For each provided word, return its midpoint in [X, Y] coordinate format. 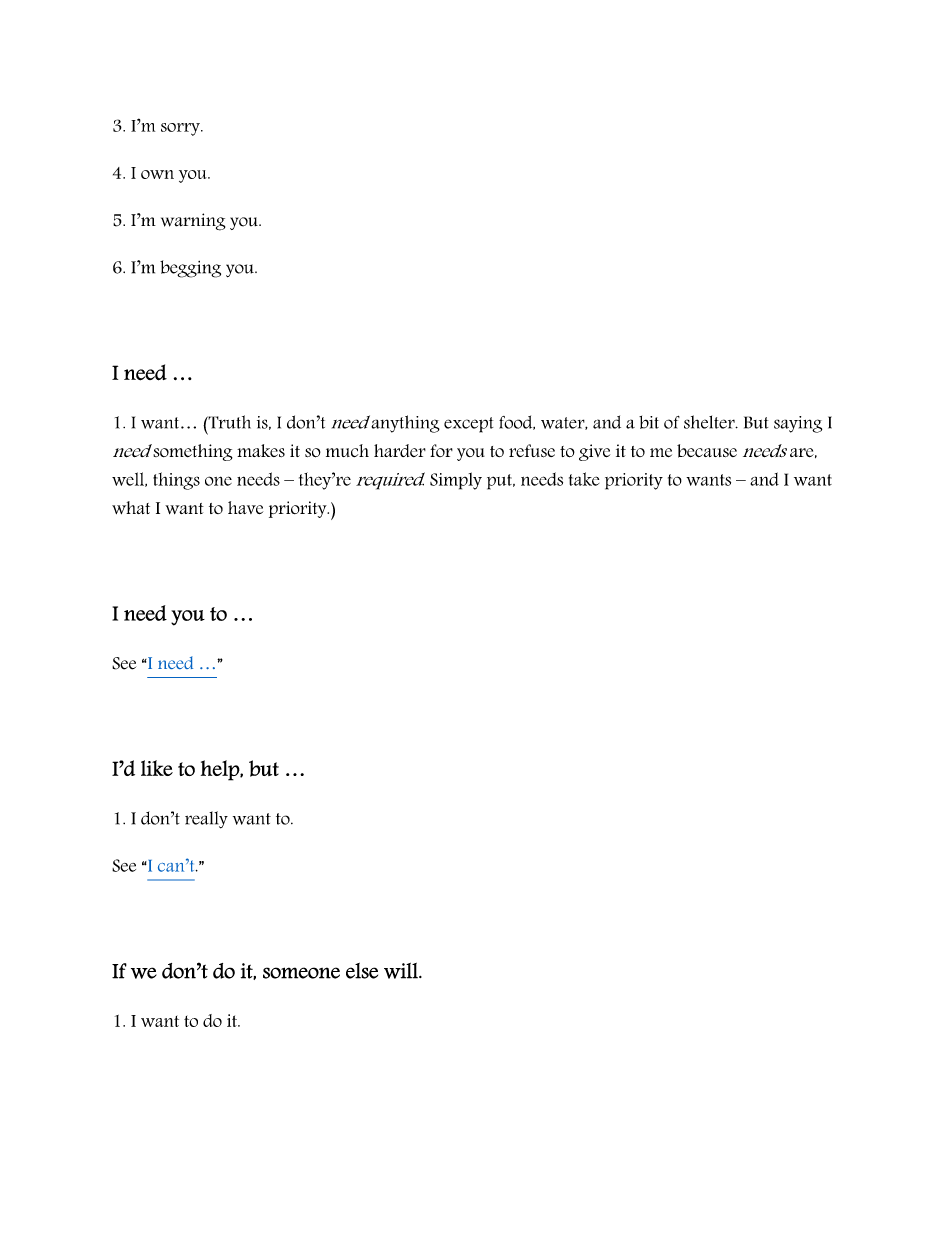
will [402, 971]
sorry [181, 129]
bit [649, 422]
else [362, 971]
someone [301, 973]
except [468, 425]
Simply [456, 481]
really [206, 820]
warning [193, 222]
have [245, 507]
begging [190, 269]
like [157, 768]
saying [798, 424]
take [584, 479]
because [707, 451]
